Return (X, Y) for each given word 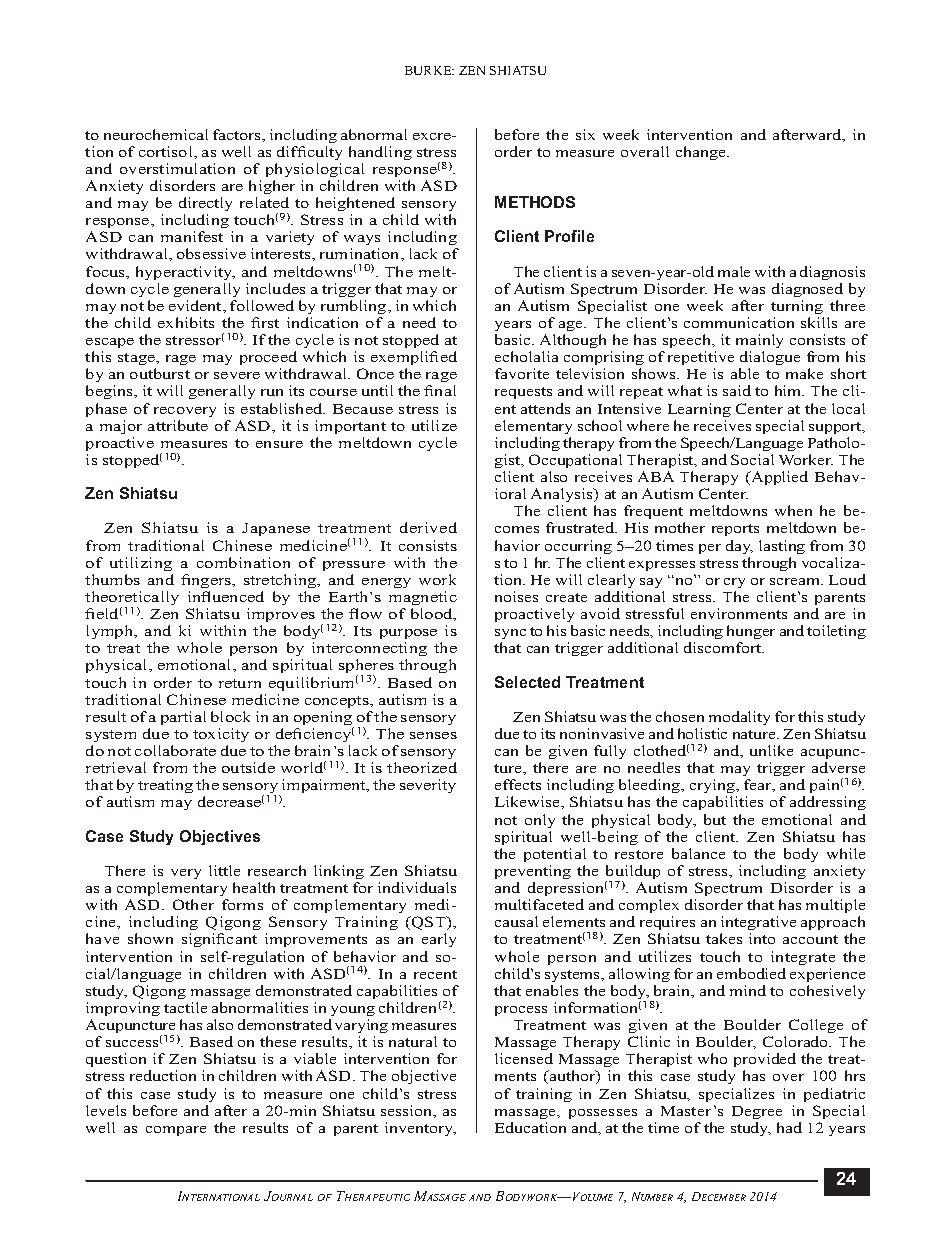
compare (176, 1131)
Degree (757, 1112)
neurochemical (156, 134)
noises (516, 596)
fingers (207, 581)
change (702, 153)
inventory (420, 1129)
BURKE (429, 70)
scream (796, 581)
